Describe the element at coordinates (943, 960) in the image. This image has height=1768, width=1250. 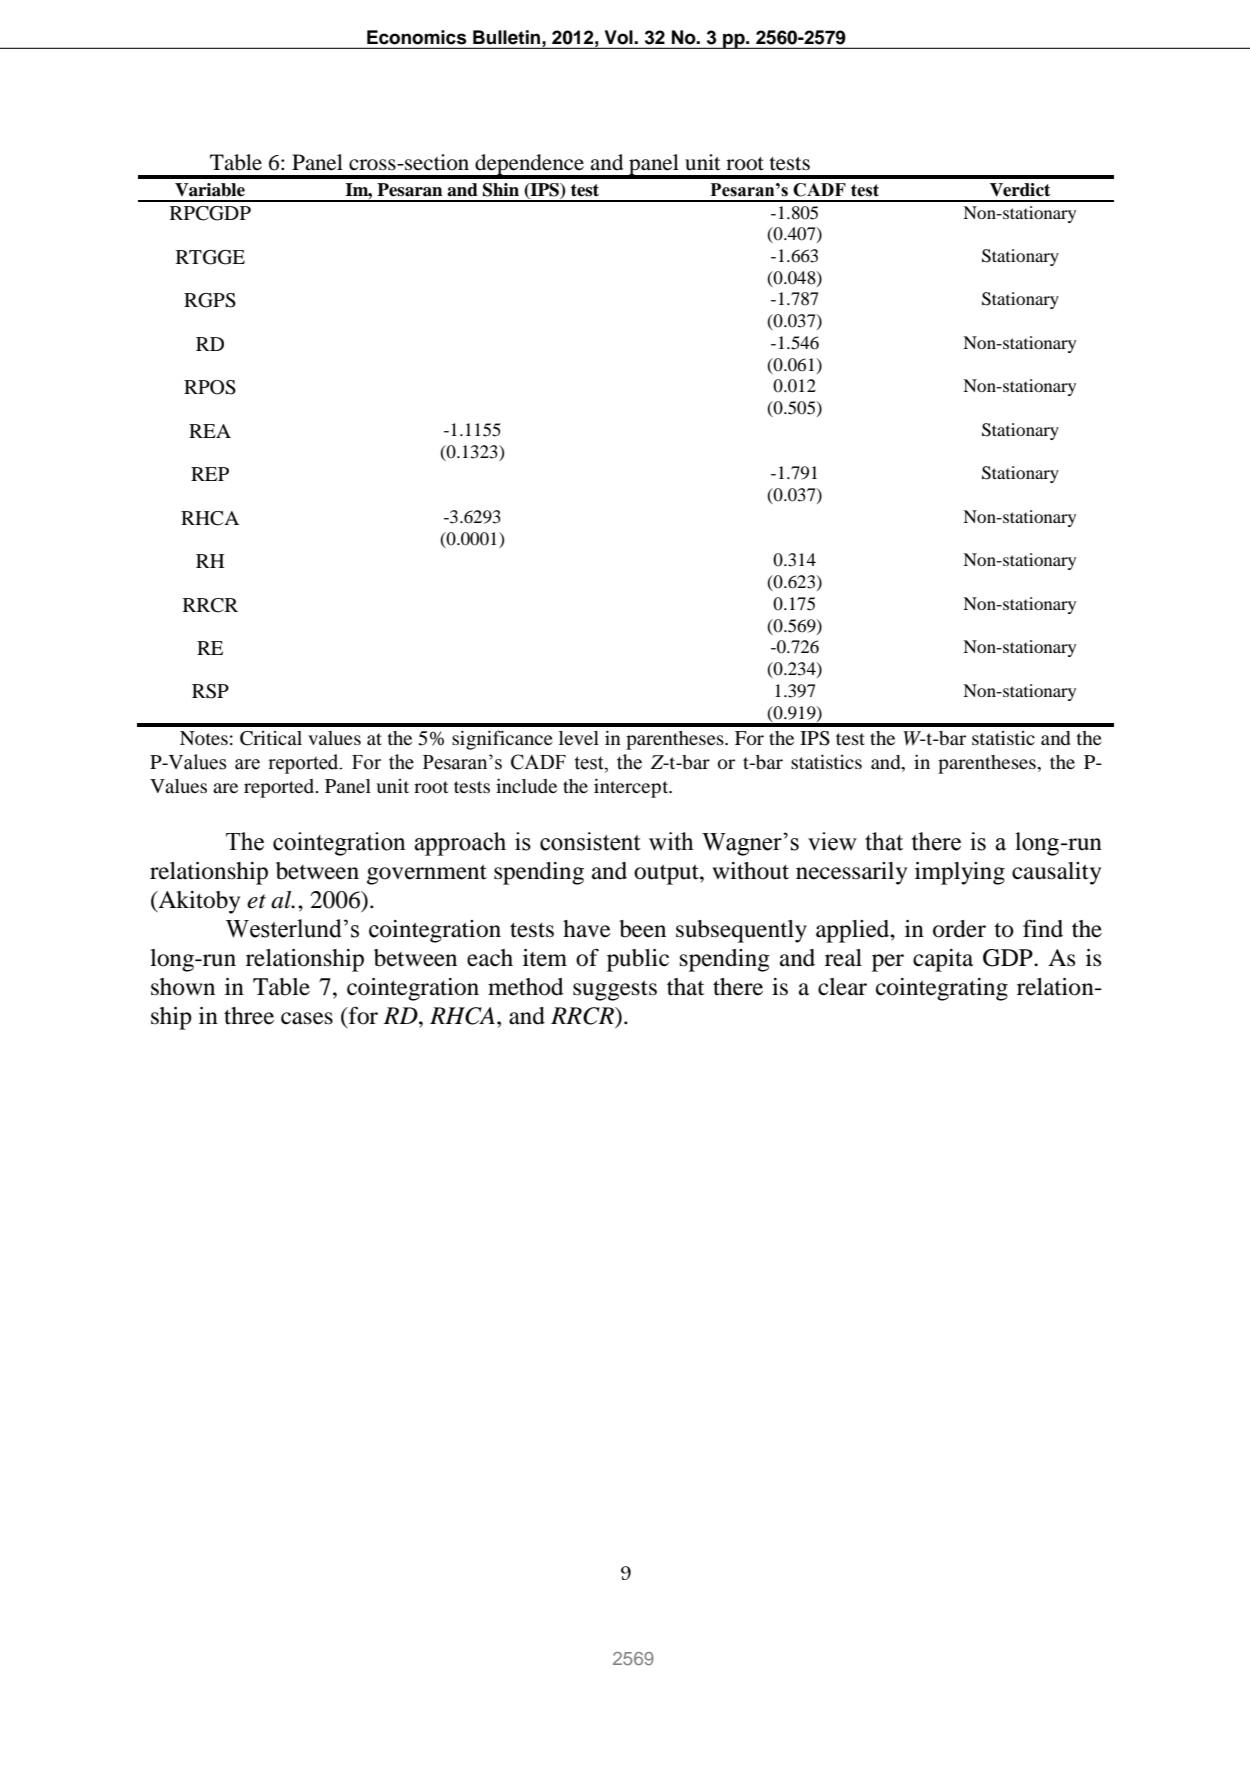
I see `capita` at that location.
